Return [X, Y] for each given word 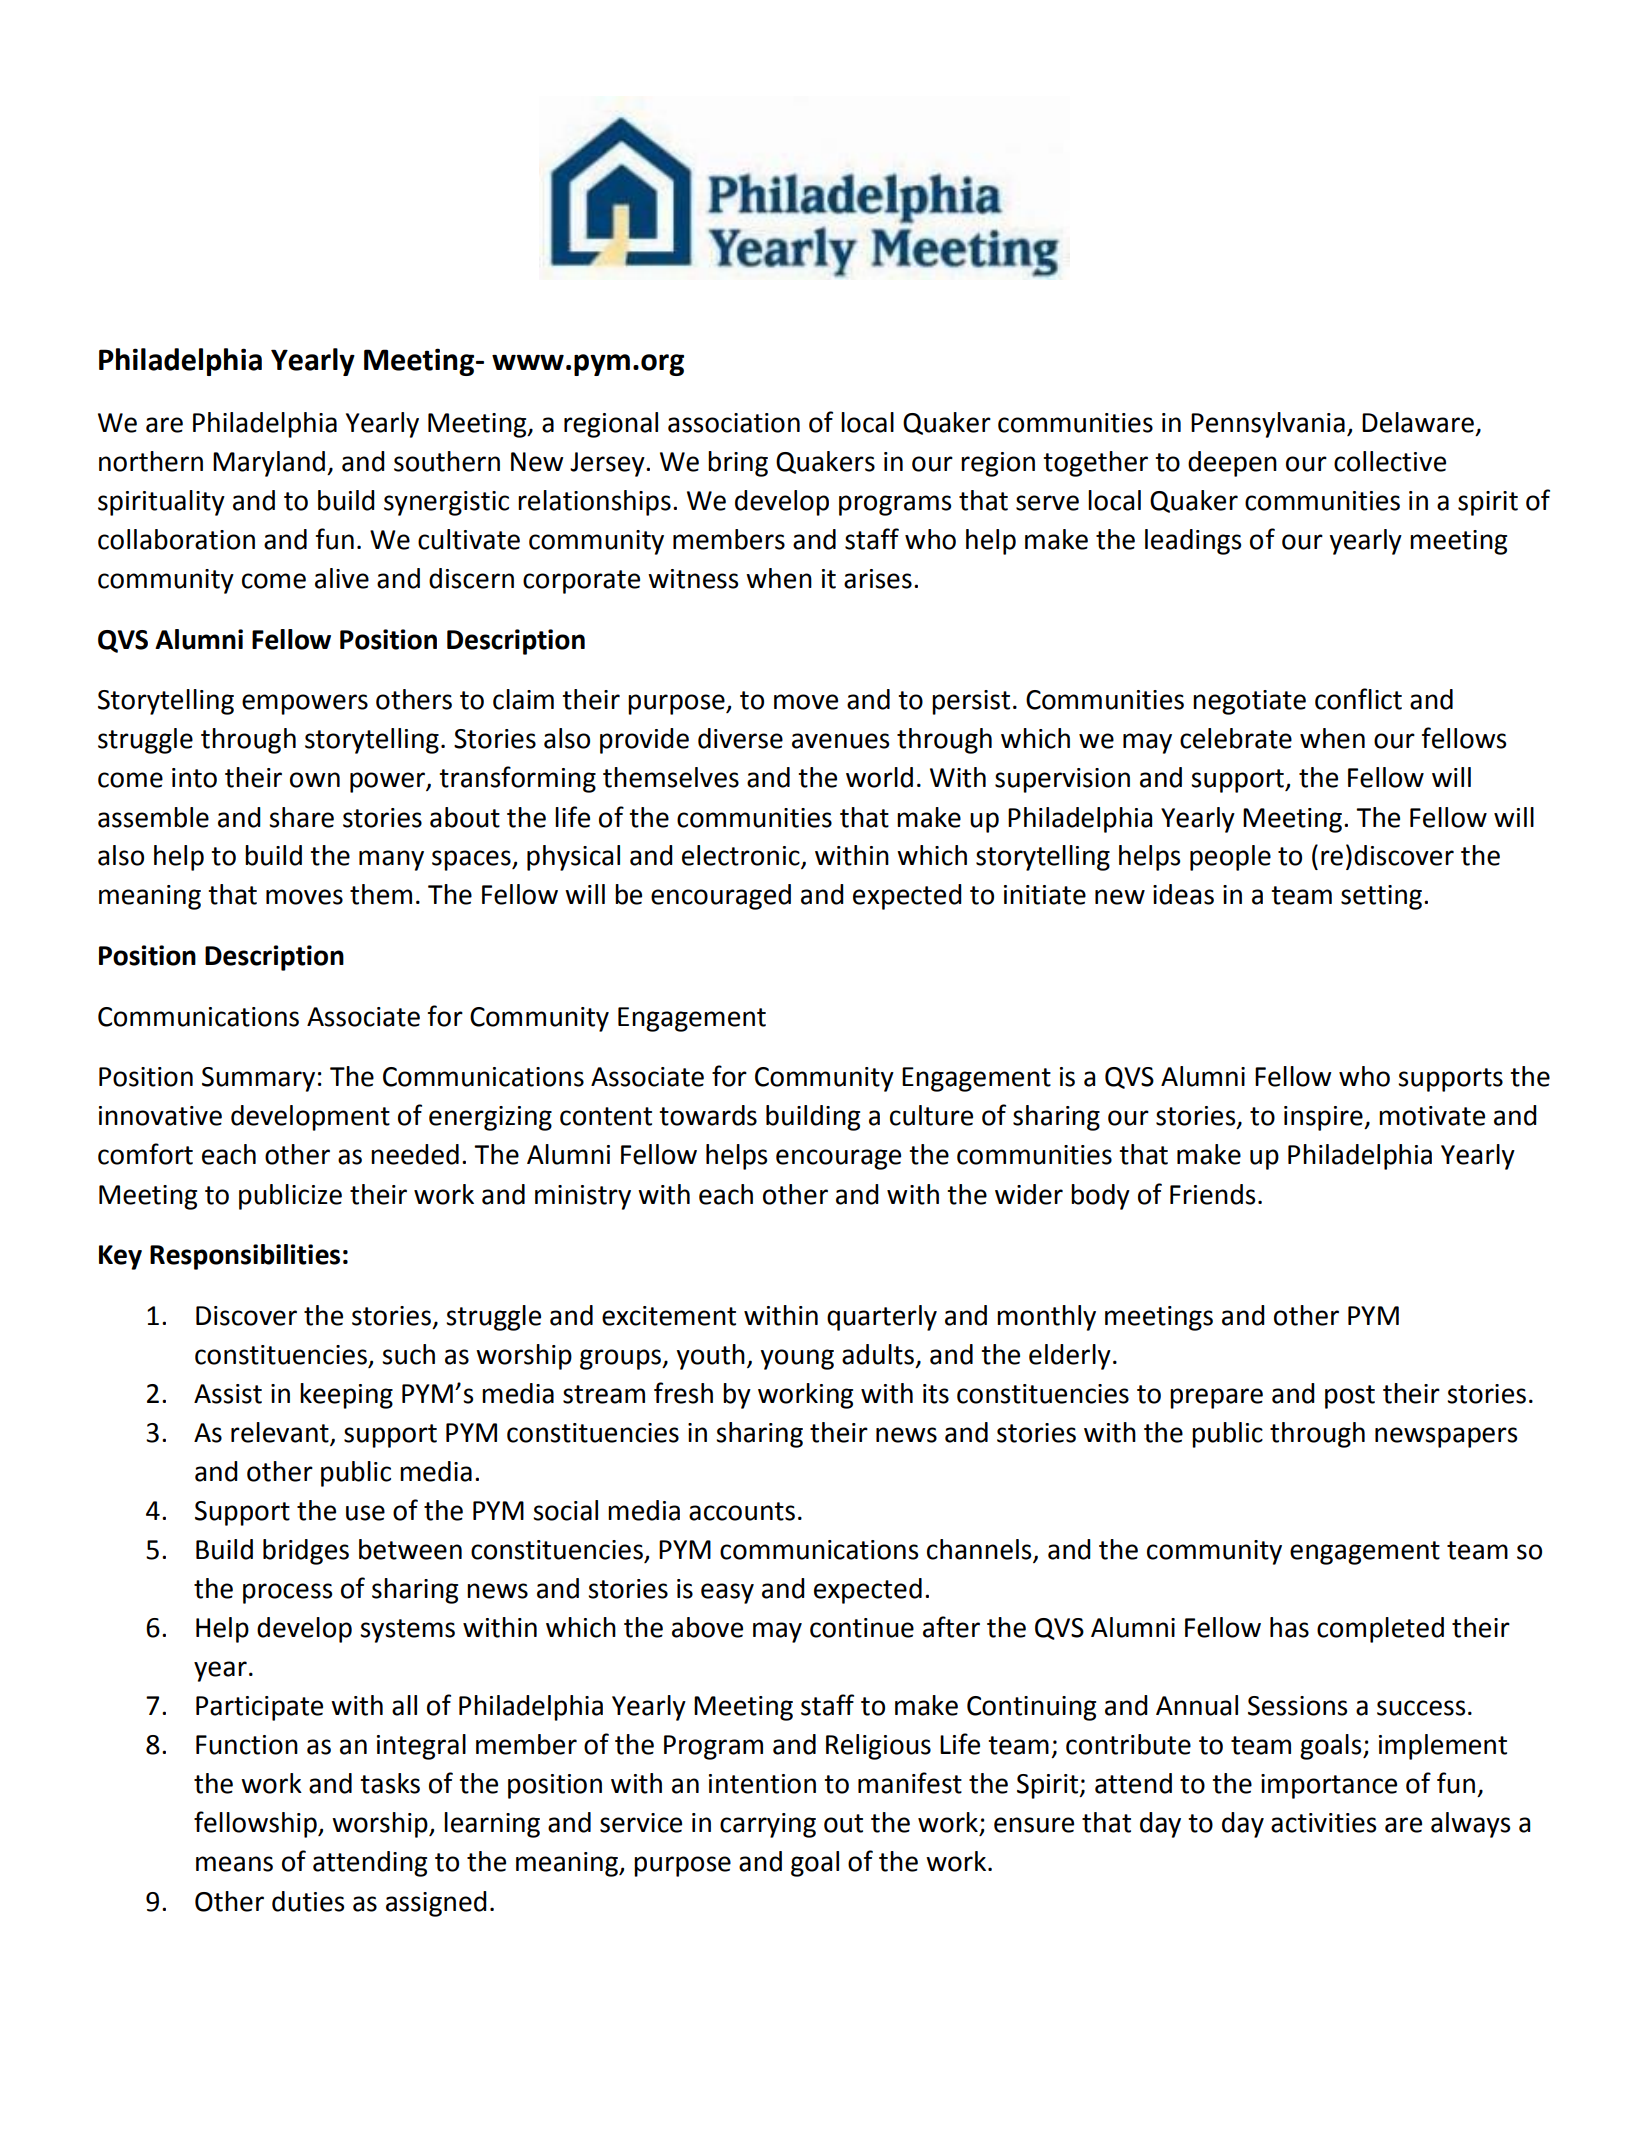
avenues [840, 741]
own [315, 780]
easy [727, 1593]
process [287, 1593]
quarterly [882, 1318]
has [1289, 1627]
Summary [258, 1079]
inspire [1324, 1118]
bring [738, 464]
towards [708, 1115]
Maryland [270, 464]
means [234, 1864]
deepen [1232, 464]
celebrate [1236, 738]
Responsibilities [245, 1257]
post [1350, 1397]
